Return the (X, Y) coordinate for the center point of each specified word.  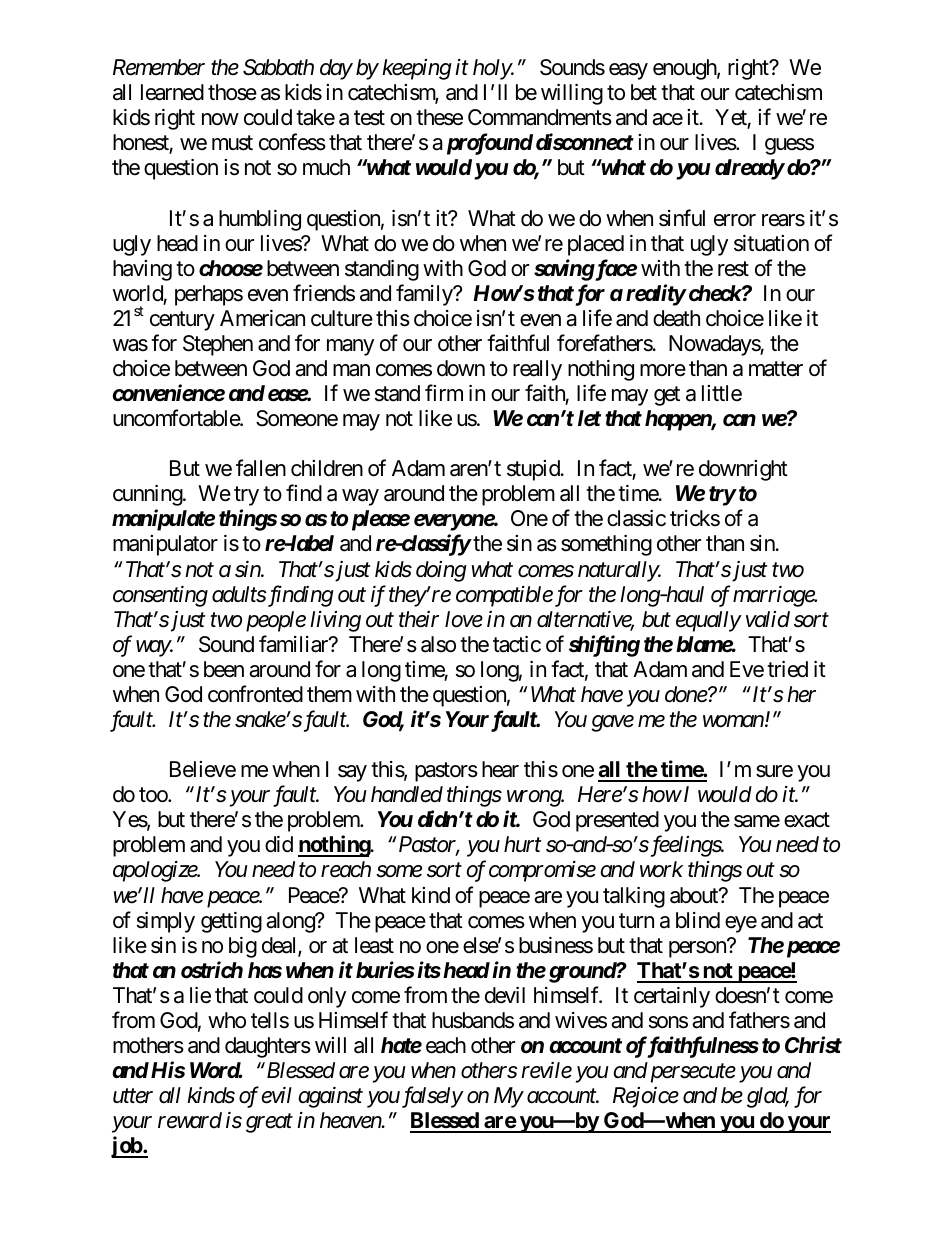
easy (628, 71)
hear (500, 769)
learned (172, 92)
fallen (261, 468)
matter (776, 369)
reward (190, 1120)
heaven (351, 1120)
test (369, 118)
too (154, 795)
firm (444, 392)
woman (733, 721)
